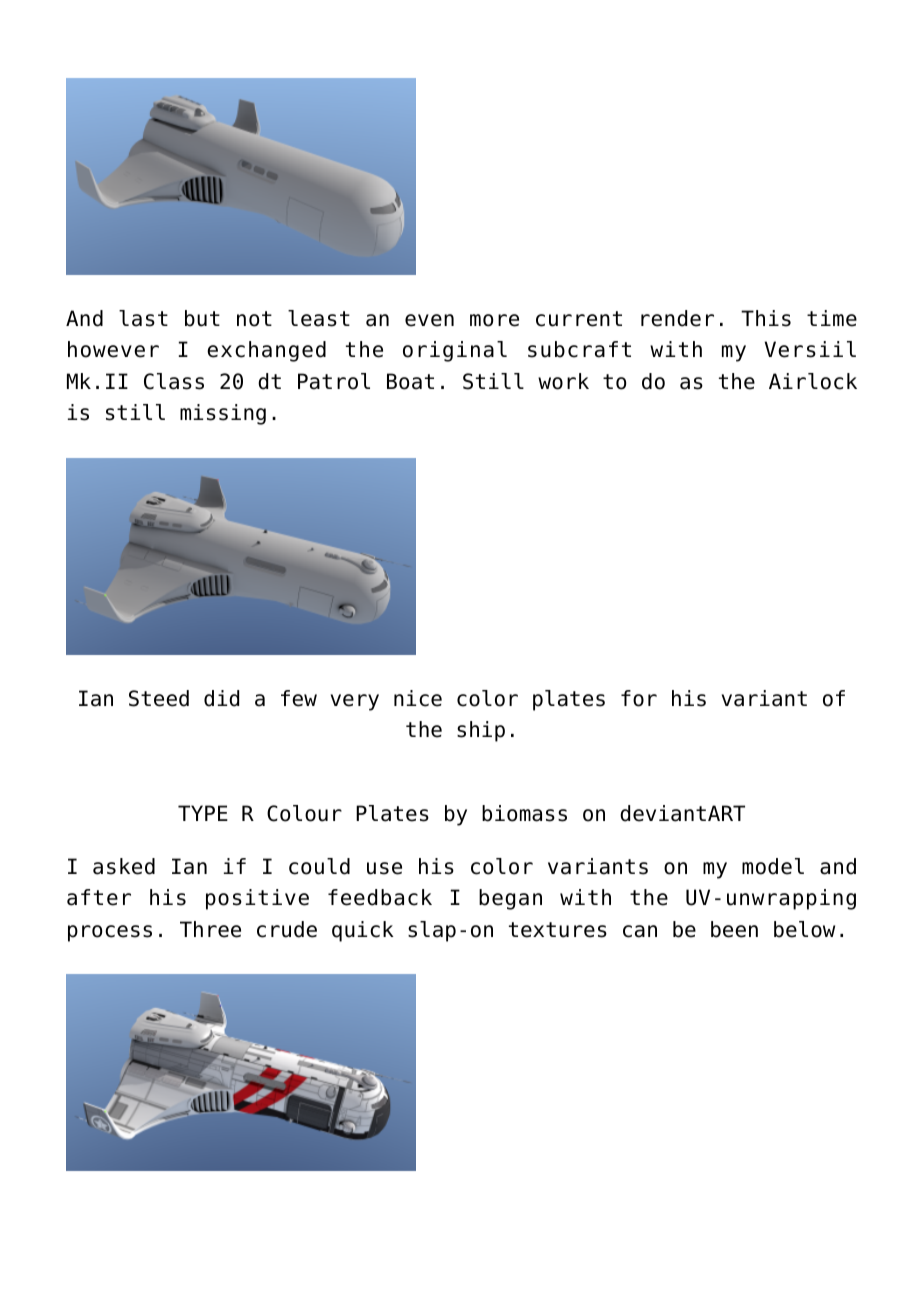 This screenshot has width=924, height=1308. I want to click on This, so click(766, 318).
